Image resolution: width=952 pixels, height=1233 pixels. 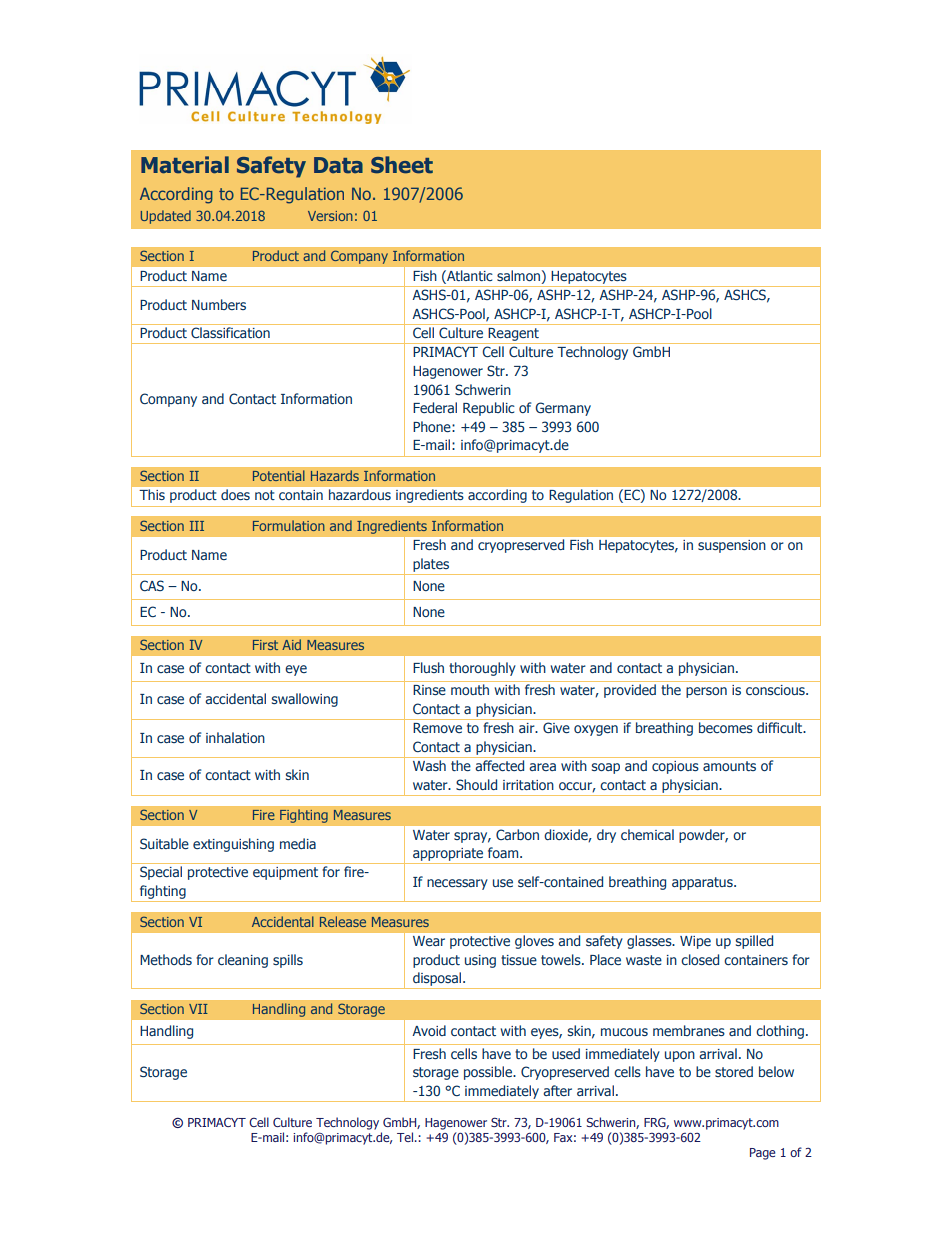 I want to click on Reagent, so click(x=514, y=336).
